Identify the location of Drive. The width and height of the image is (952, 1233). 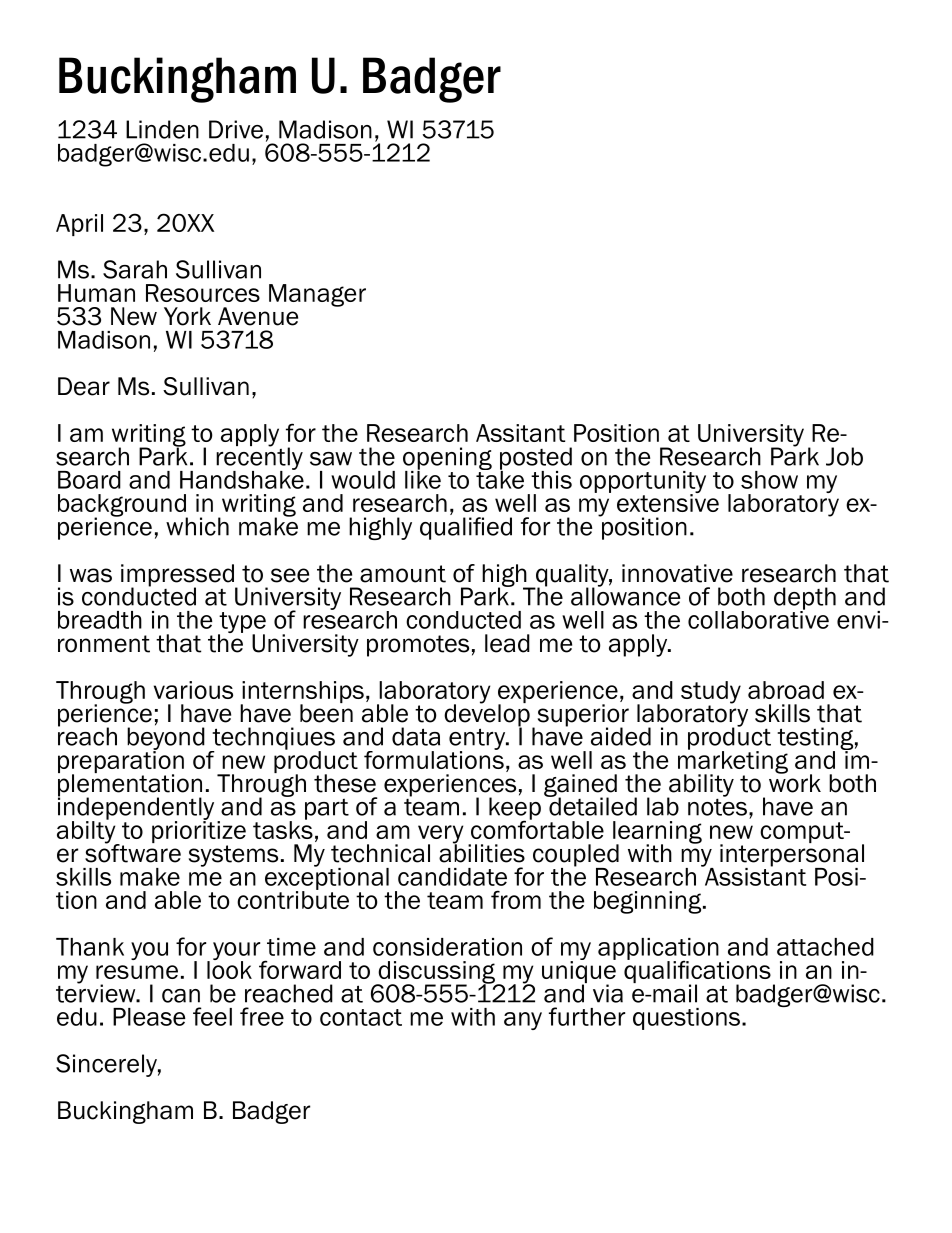
(236, 129).
